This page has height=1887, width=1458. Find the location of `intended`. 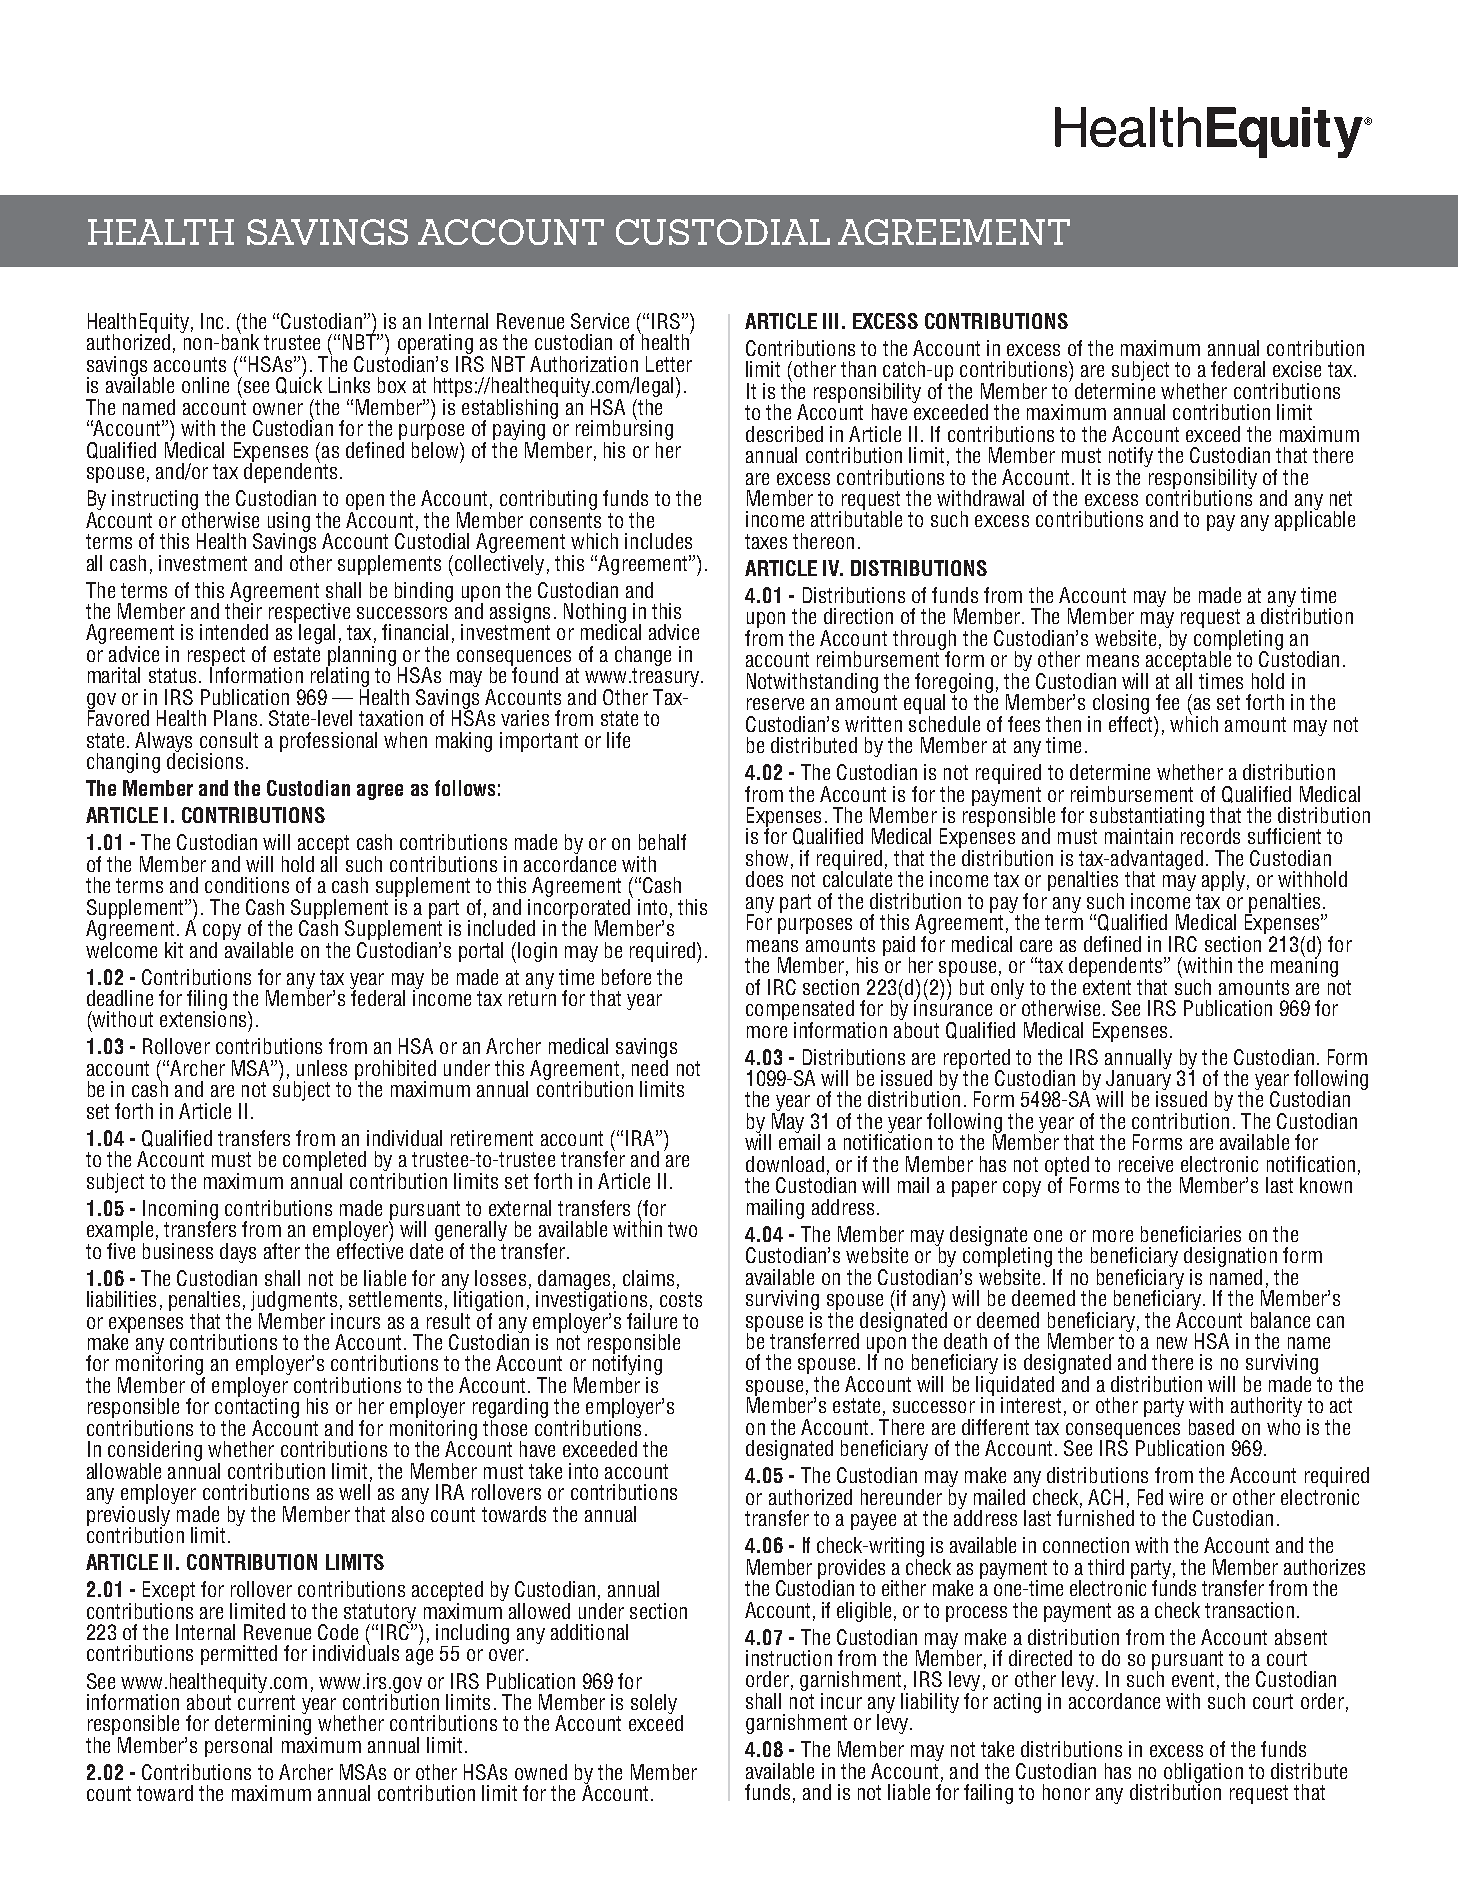

intended is located at coordinates (234, 632).
